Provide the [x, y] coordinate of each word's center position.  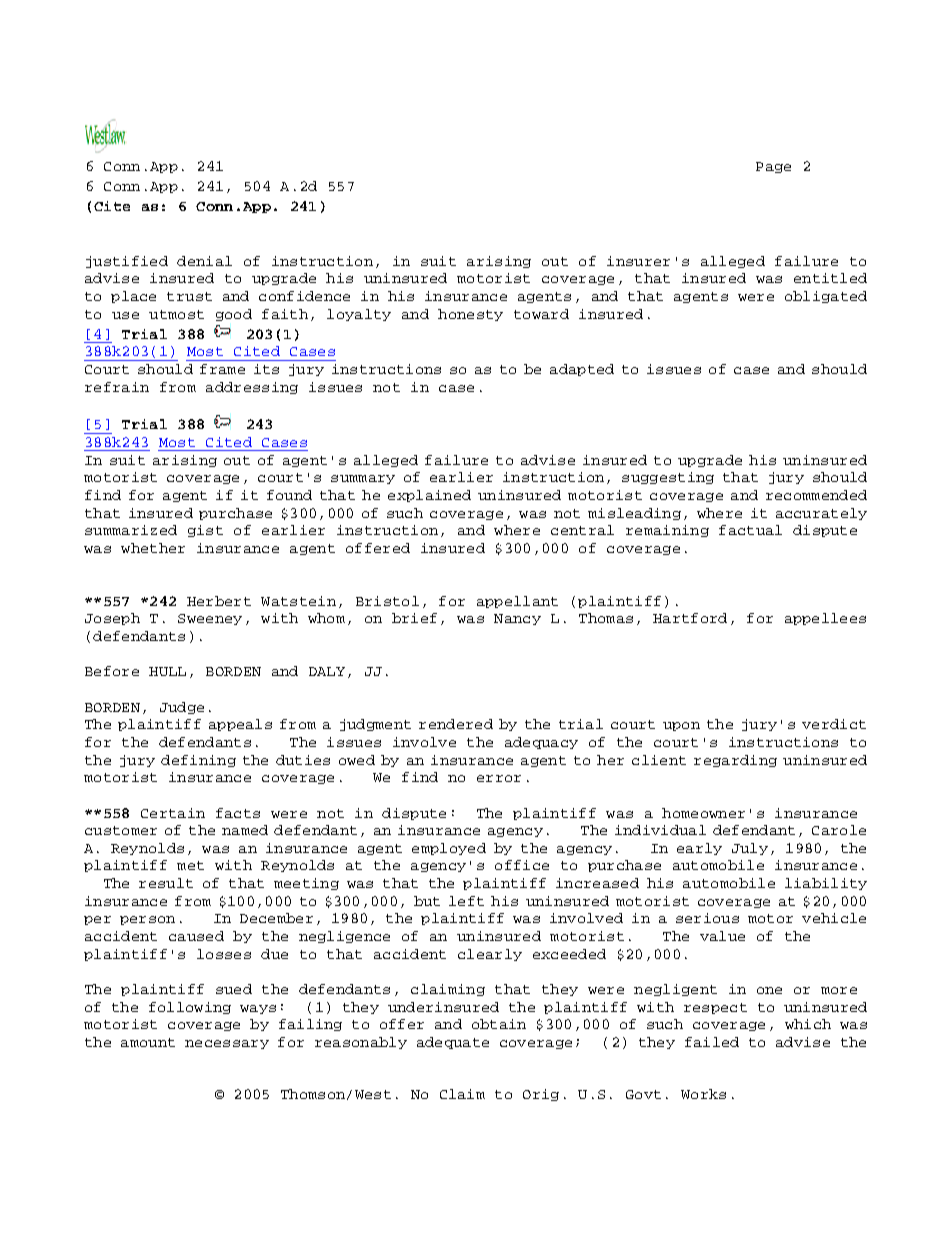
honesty [470, 315]
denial [204, 261]
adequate [453, 1043]
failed [712, 1042]
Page [773, 167]
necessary [227, 1044]
